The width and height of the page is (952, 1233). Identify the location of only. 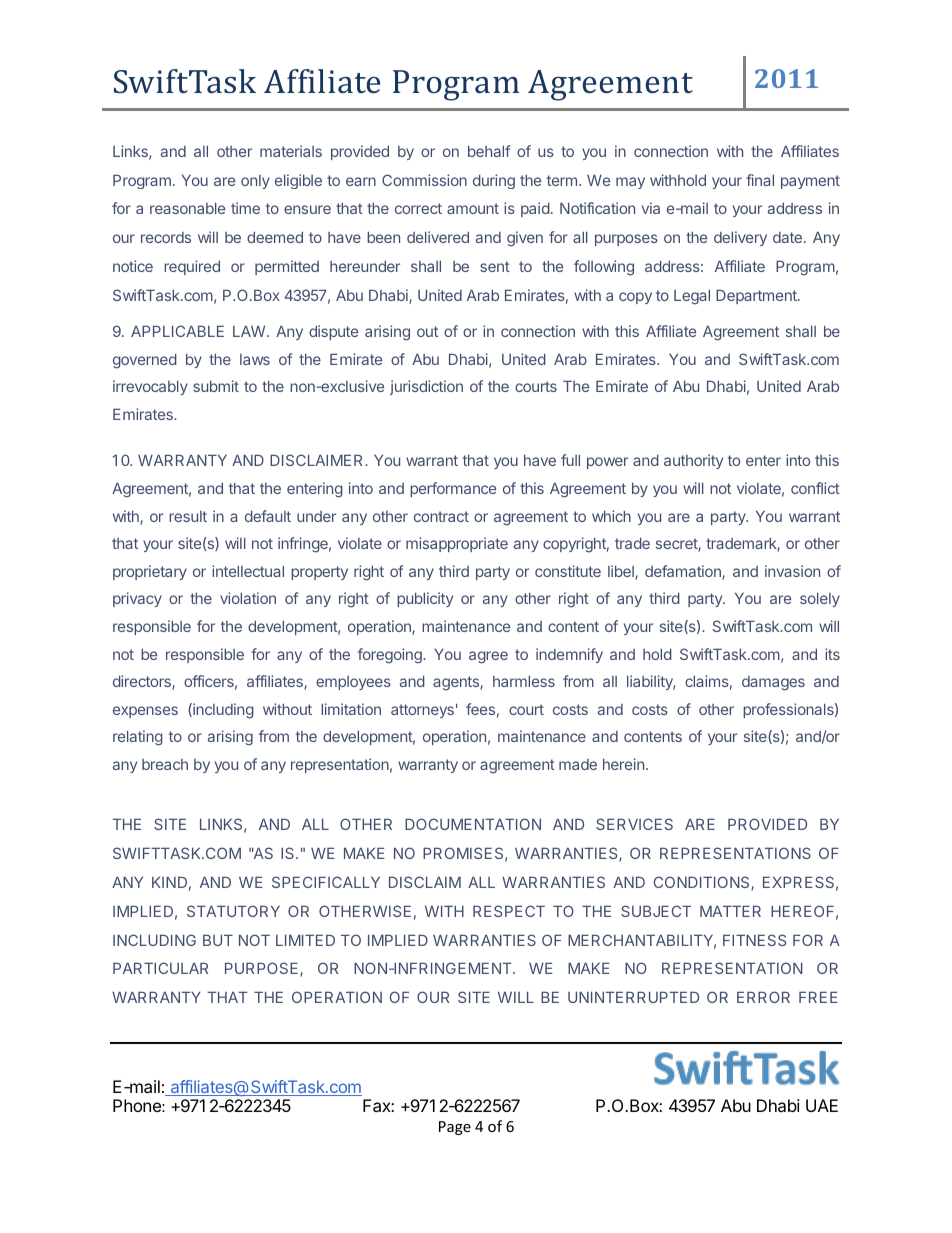
(255, 182).
